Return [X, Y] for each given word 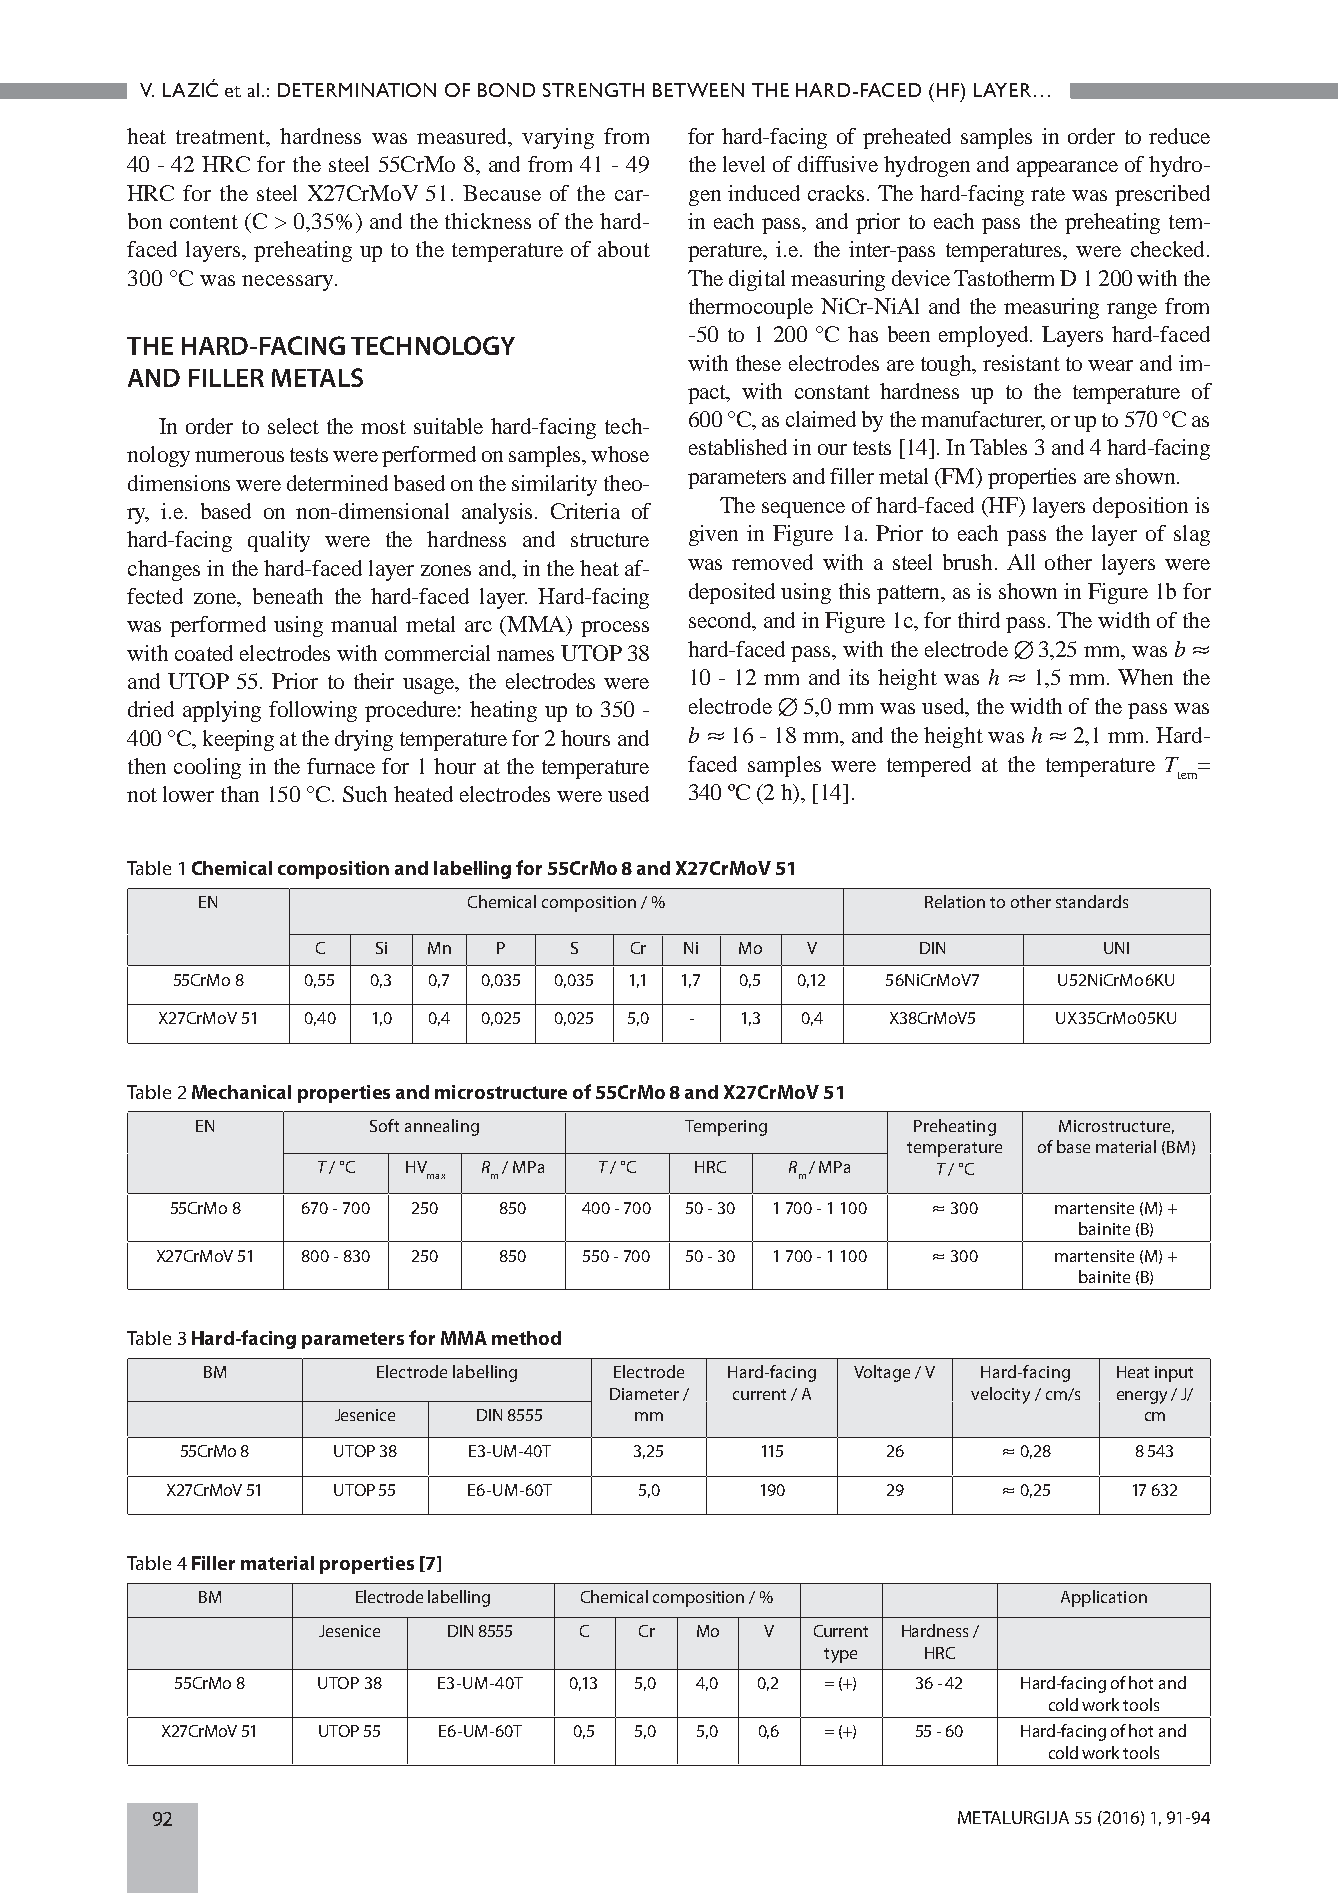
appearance [1067, 169]
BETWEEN [698, 90]
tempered [929, 766]
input [1174, 1374]
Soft [384, 1125]
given [713, 535]
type [840, 1655]
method [526, 1338]
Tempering [726, 1128]
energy [1142, 1397]
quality [279, 541]
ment [242, 137]
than [240, 794]
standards [1092, 901]
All [1021, 562]
